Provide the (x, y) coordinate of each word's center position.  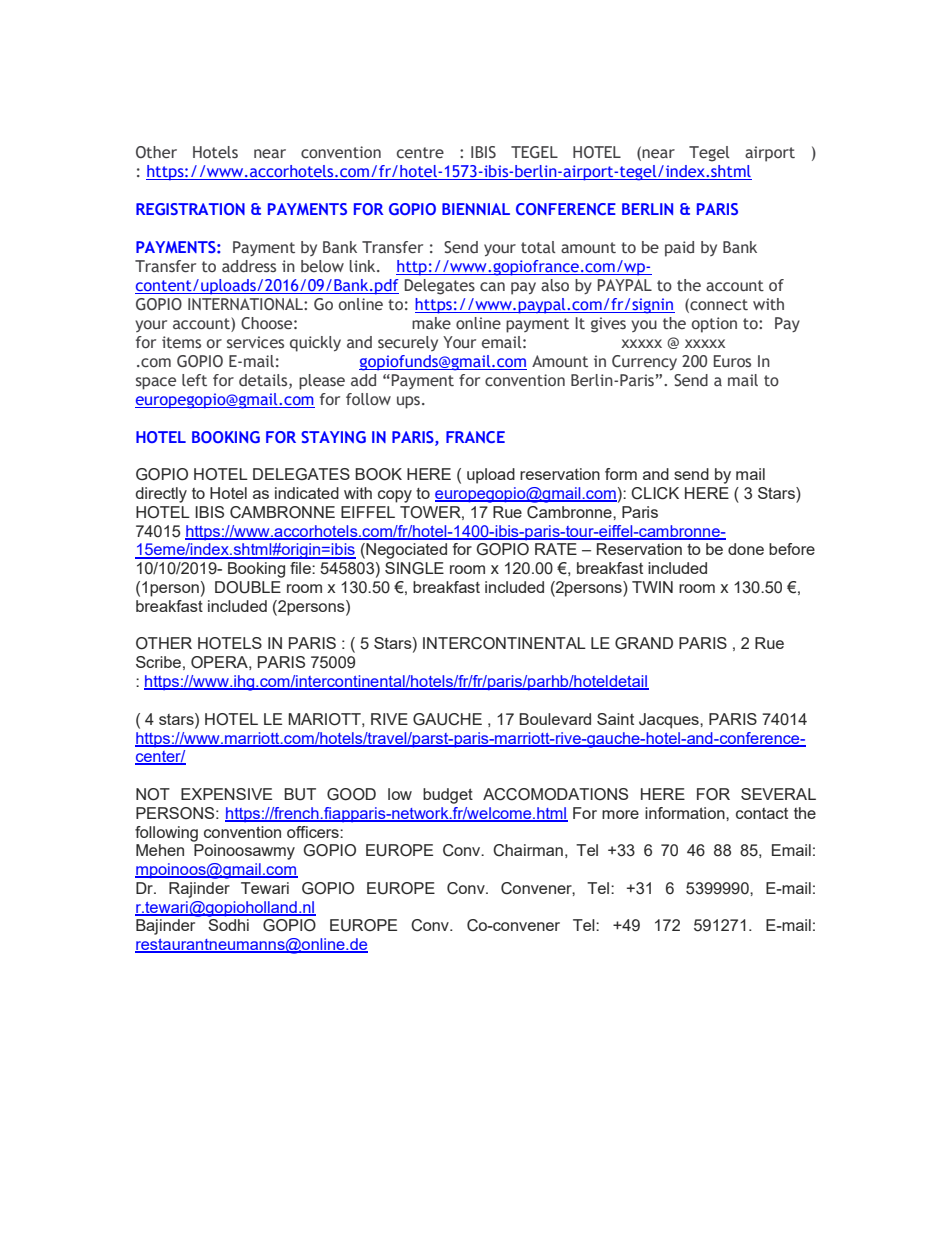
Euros (732, 361)
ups (408, 402)
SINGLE (414, 568)
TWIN (652, 587)
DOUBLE (248, 587)
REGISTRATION (190, 209)
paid (679, 249)
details (264, 381)
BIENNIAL (476, 209)
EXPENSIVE (226, 794)
